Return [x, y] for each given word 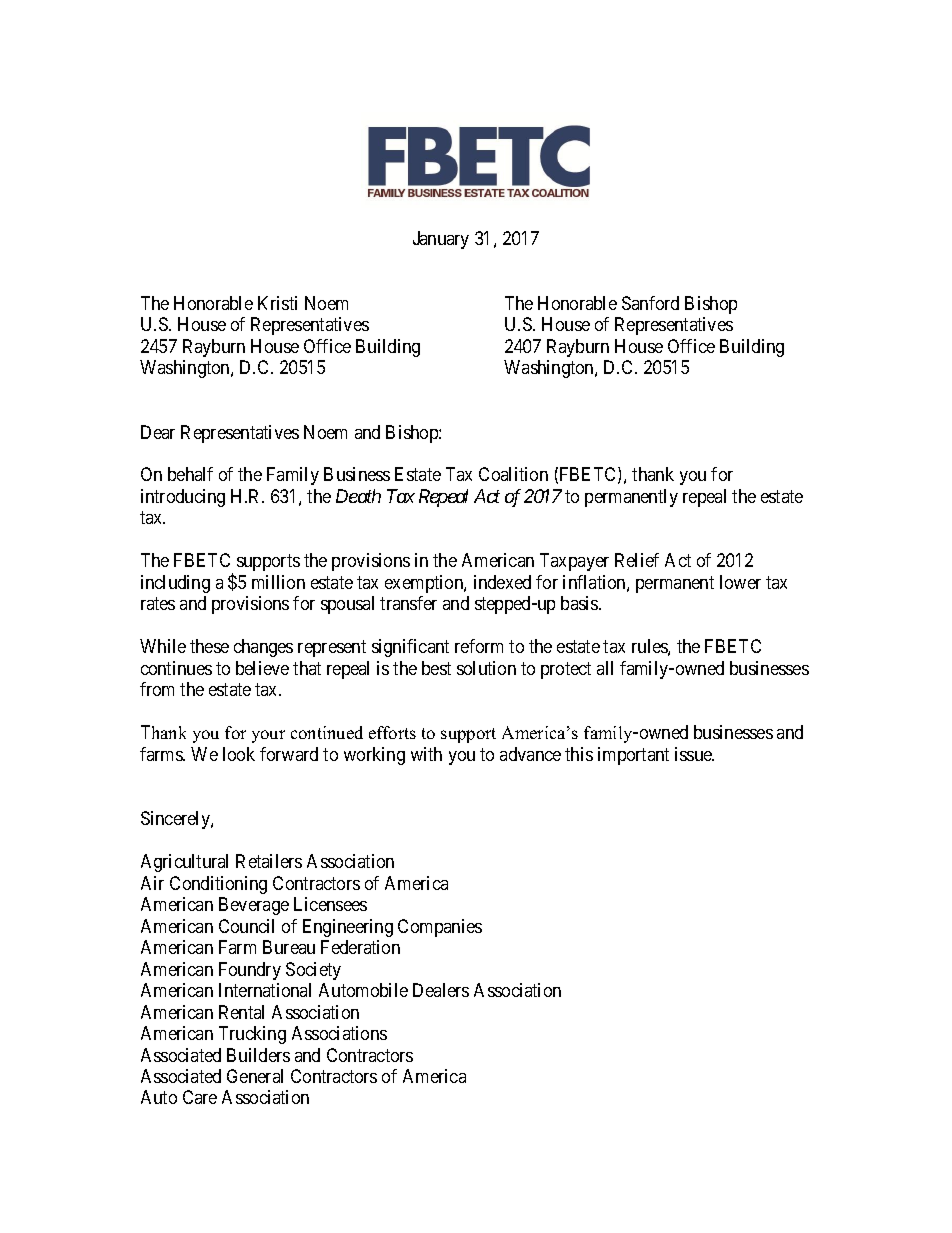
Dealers [441, 990]
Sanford [650, 303]
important [633, 756]
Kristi [277, 303]
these [209, 646]
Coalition [513, 474]
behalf [190, 474]
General [255, 1076]
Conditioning [218, 885]
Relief [637, 560]
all [605, 668]
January [441, 240]
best [436, 668]
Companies [440, 928]
